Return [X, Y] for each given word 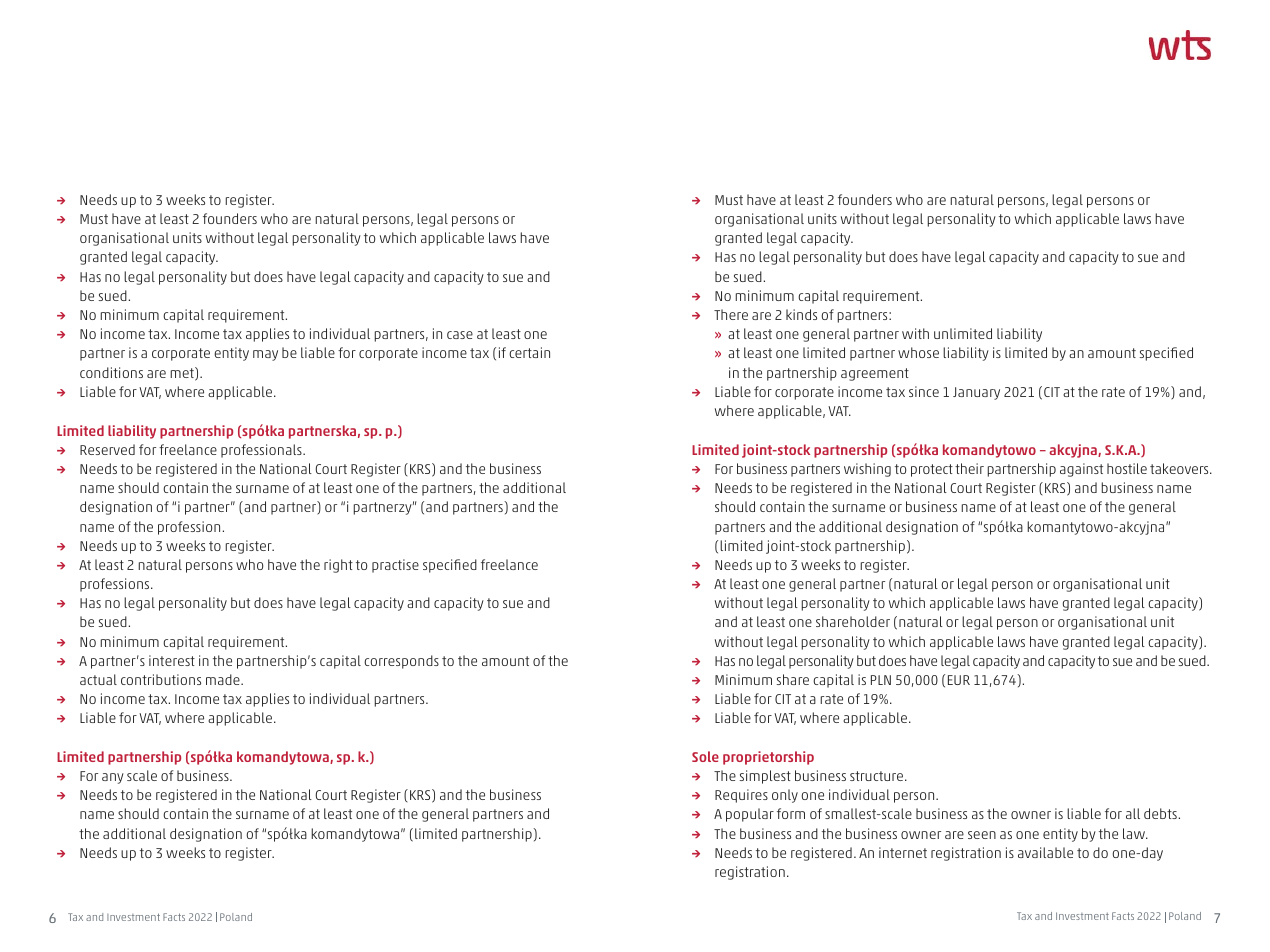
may [265, 355]
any [113, 778]
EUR [959, 680]
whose [918, 352]
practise [395, 566]
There [731, 314]
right [338, 566]
